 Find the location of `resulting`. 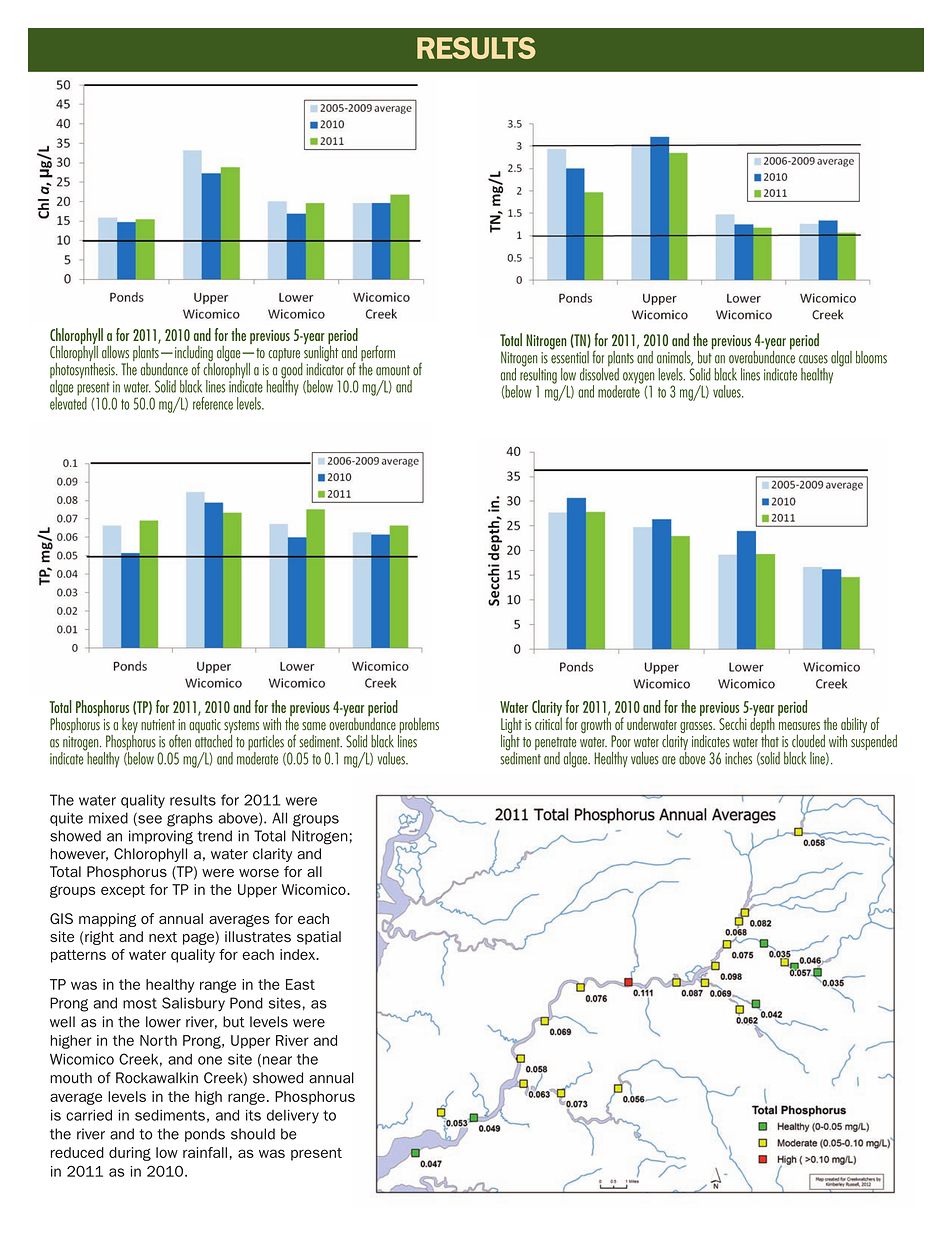

resulting is located at coordinates (538, 375).
